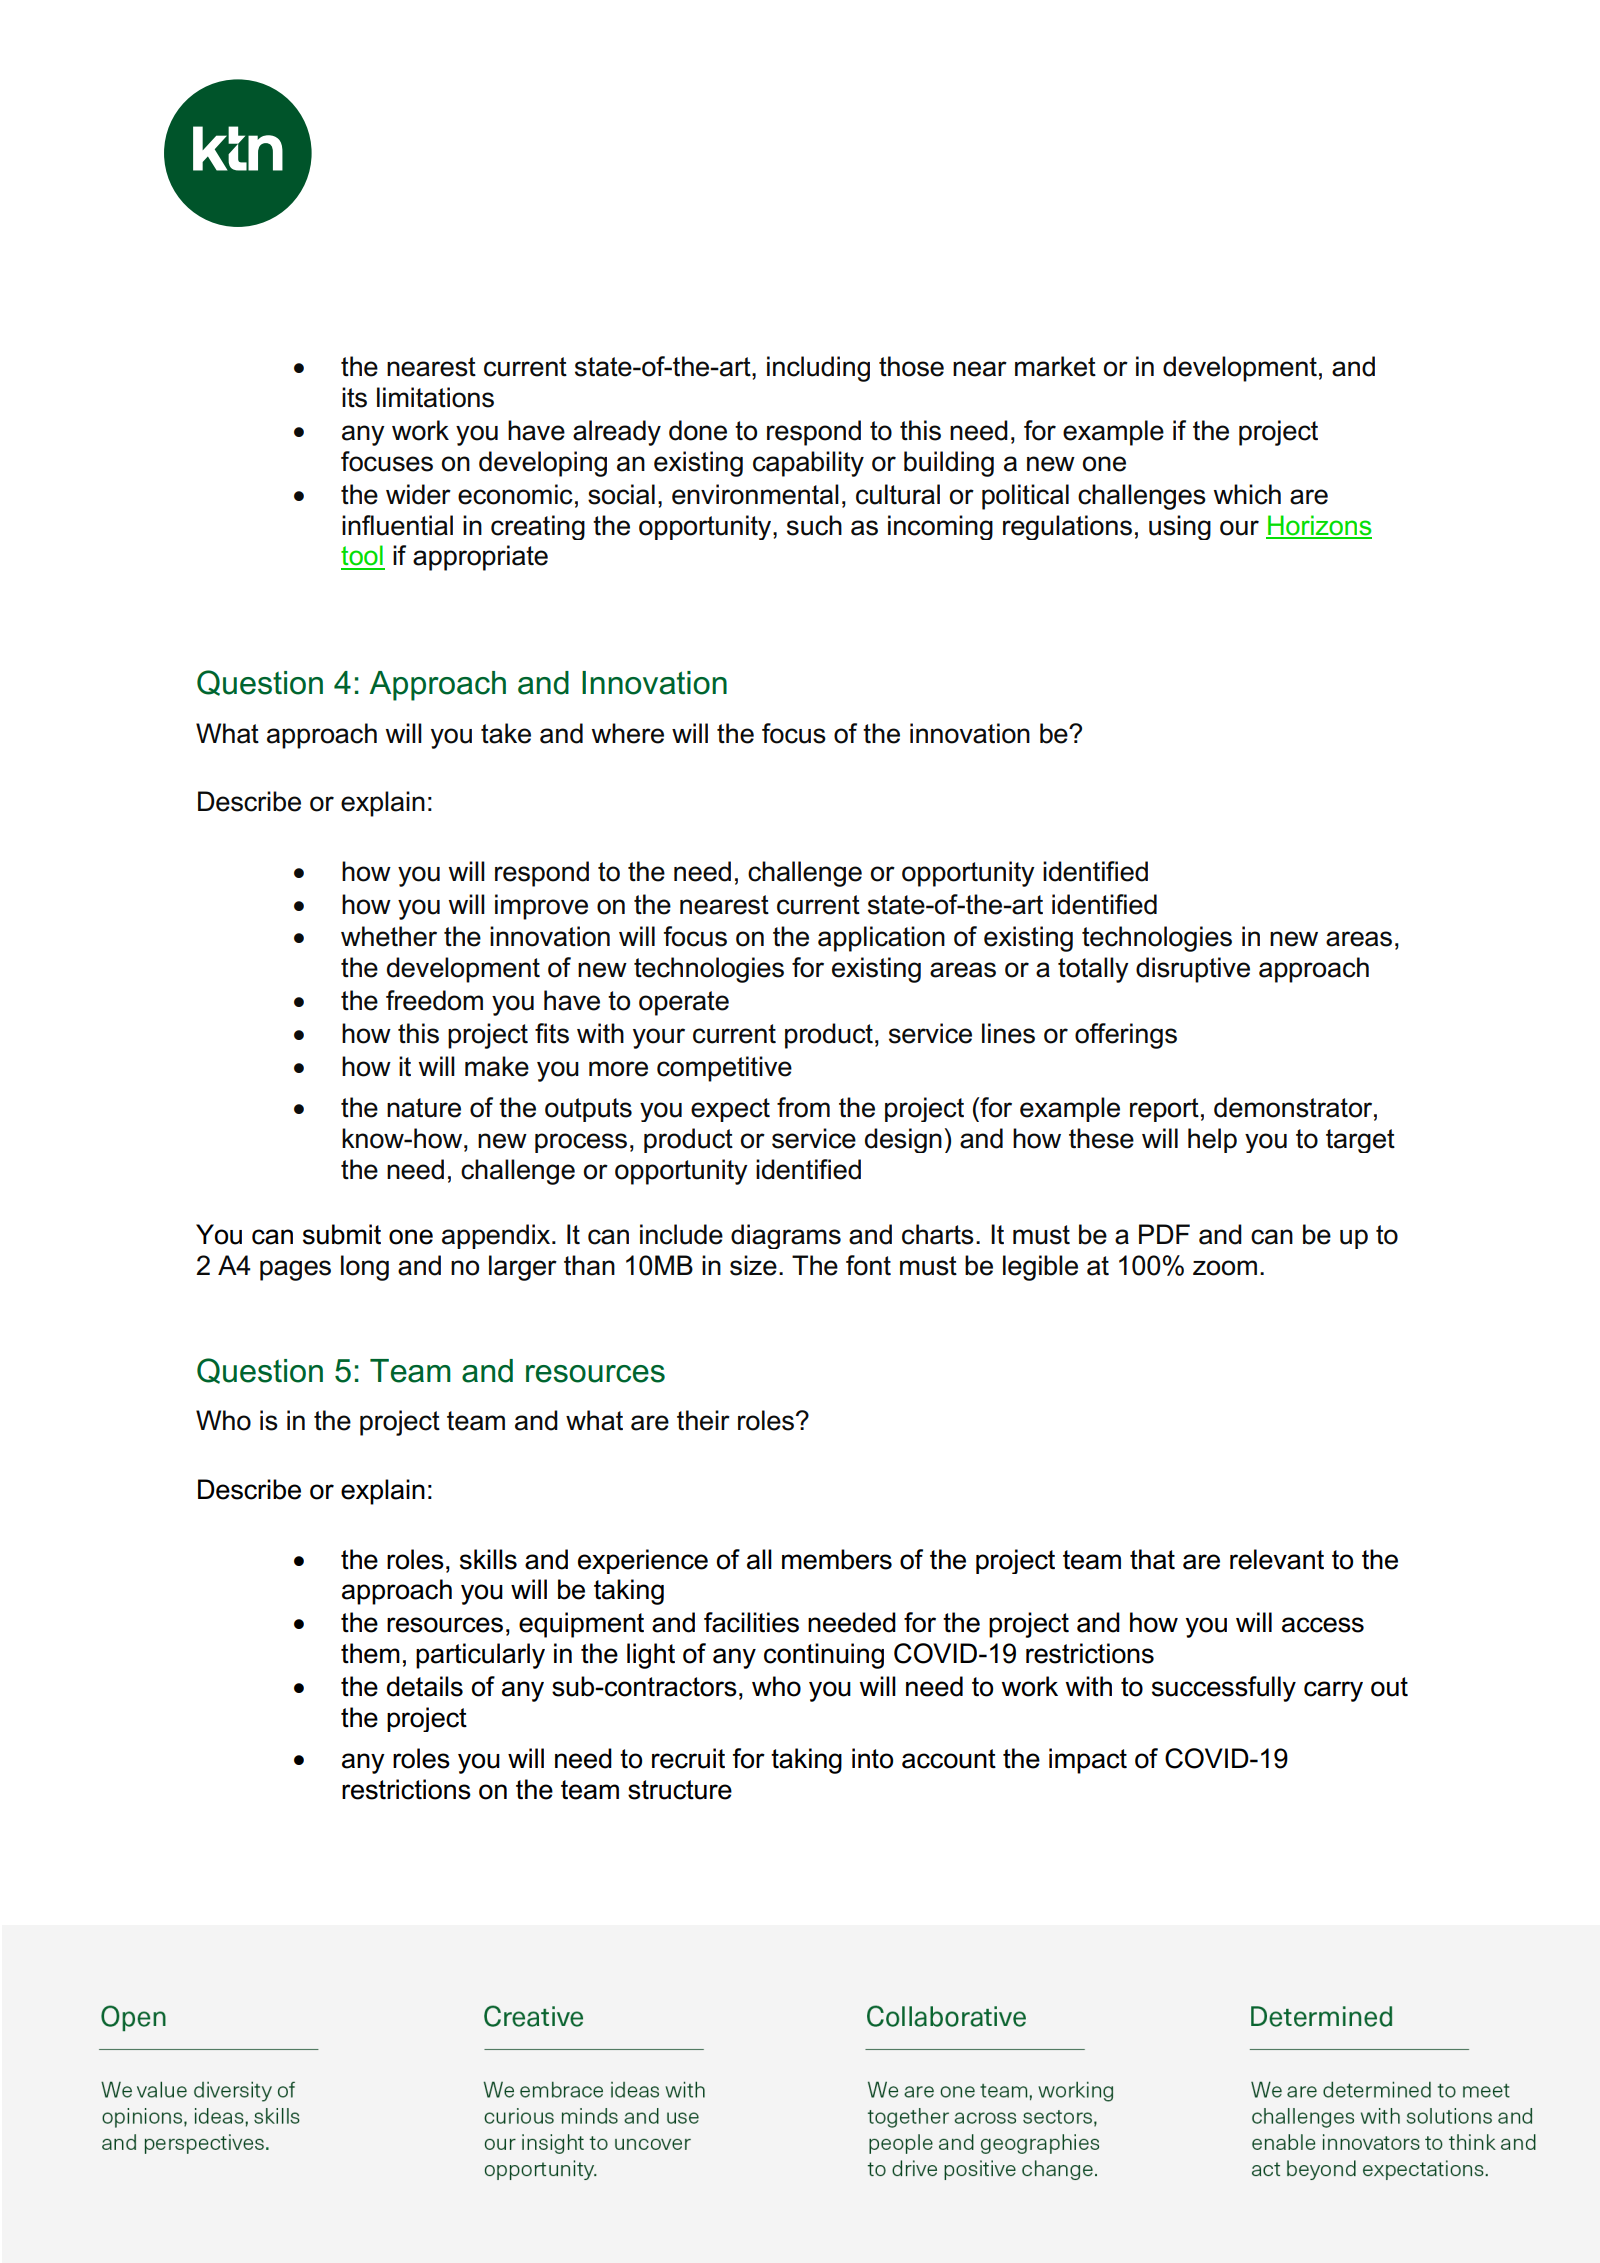 Image resolution: width=1600 pixels, height=2263 pixels. Describe the element at coordinates (872, 1758) in the document. I see `into` at that location.
